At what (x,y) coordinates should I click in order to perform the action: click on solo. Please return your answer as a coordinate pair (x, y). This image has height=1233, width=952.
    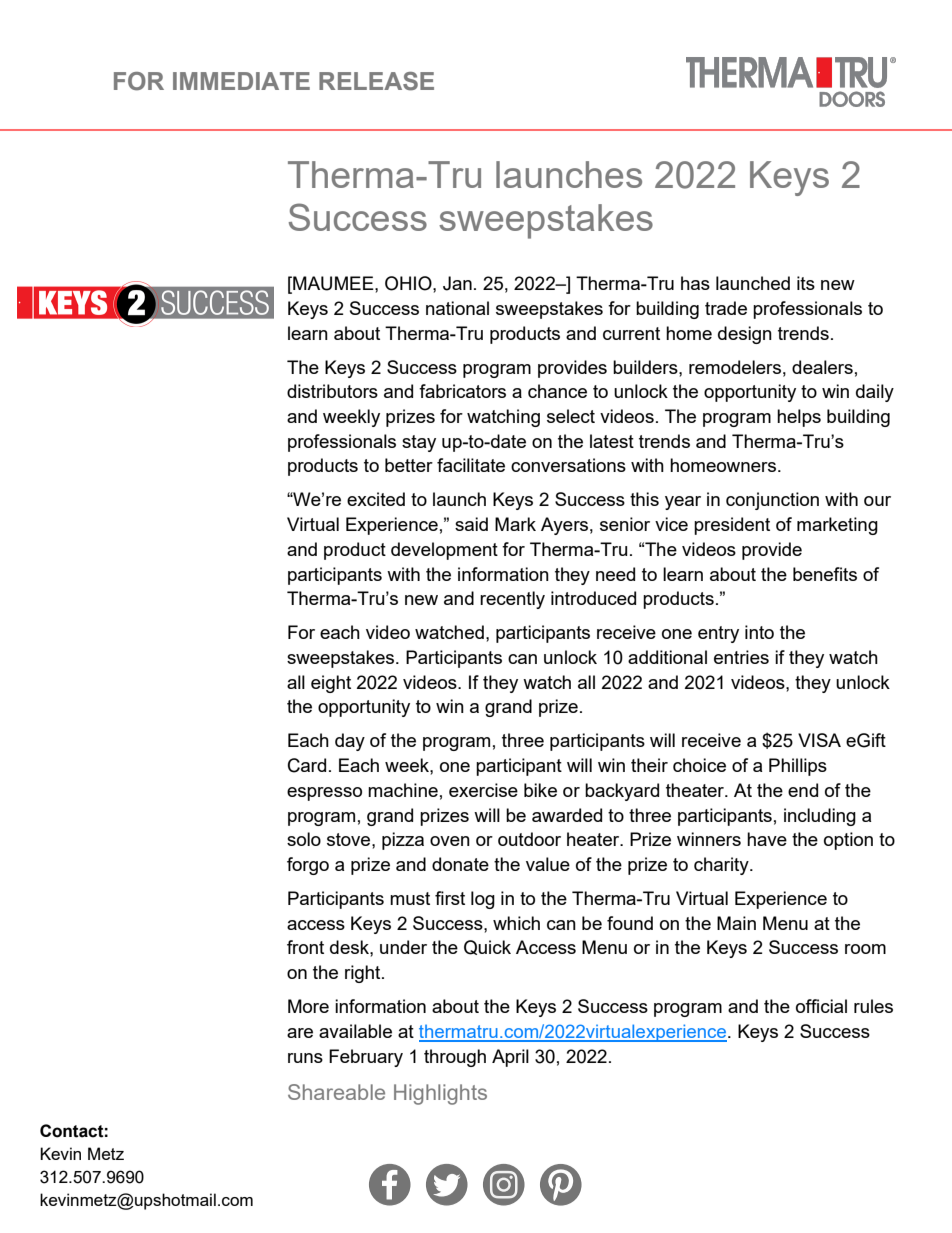
    Looking at the image, I should click on (304, 839).
